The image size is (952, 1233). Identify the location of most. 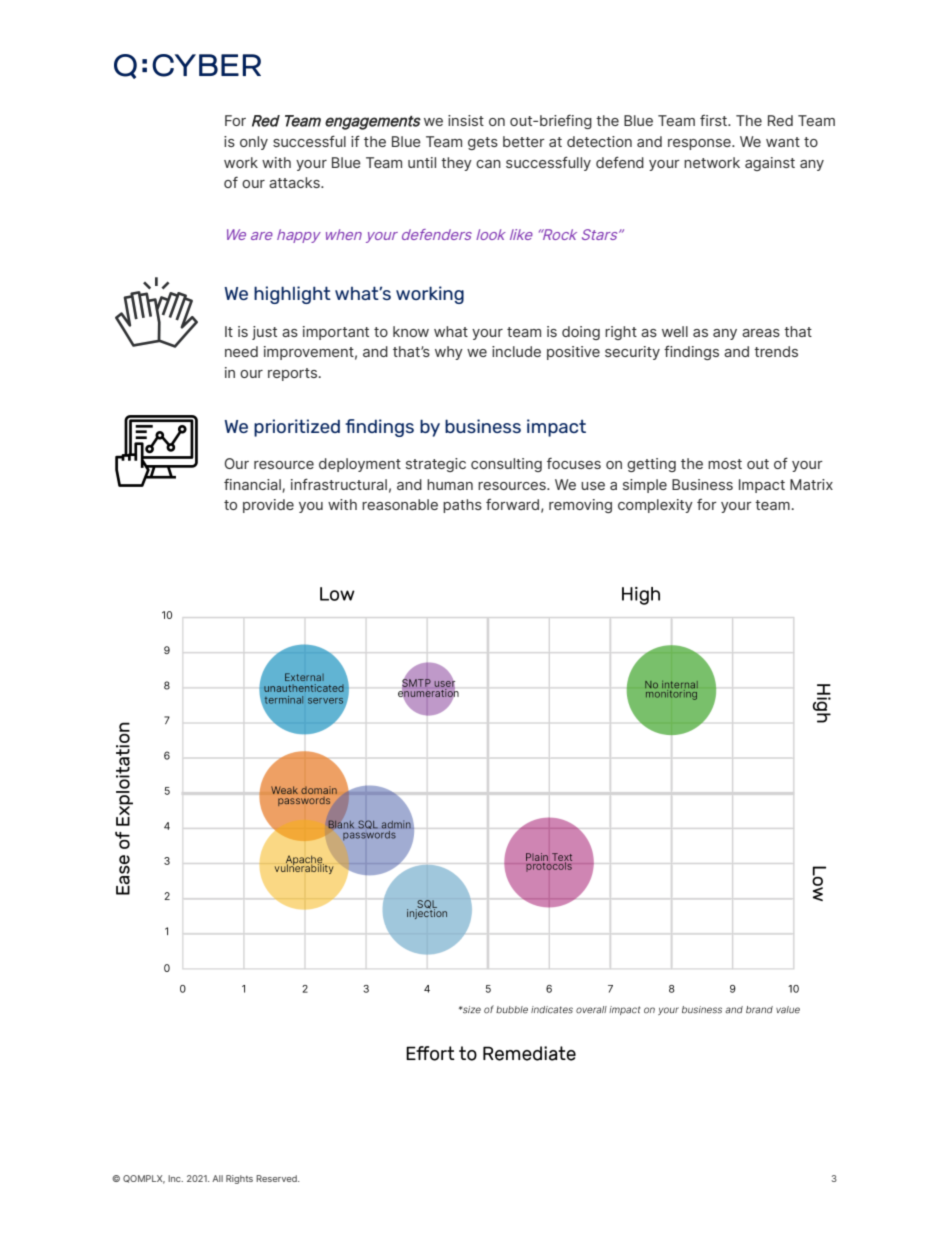
(725, 464).
